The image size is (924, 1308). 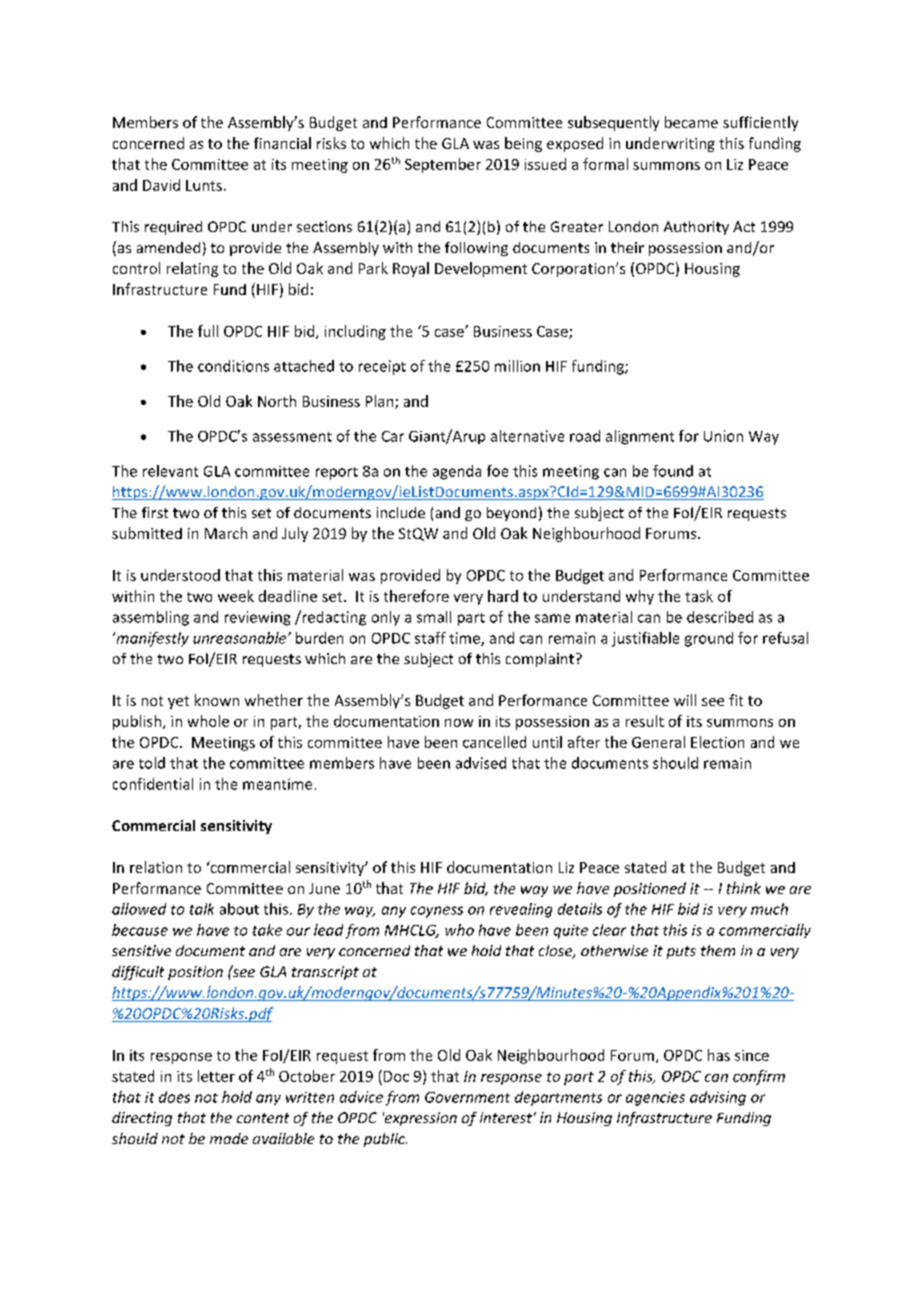 I want to click on think, so click(x=744, y=888).
